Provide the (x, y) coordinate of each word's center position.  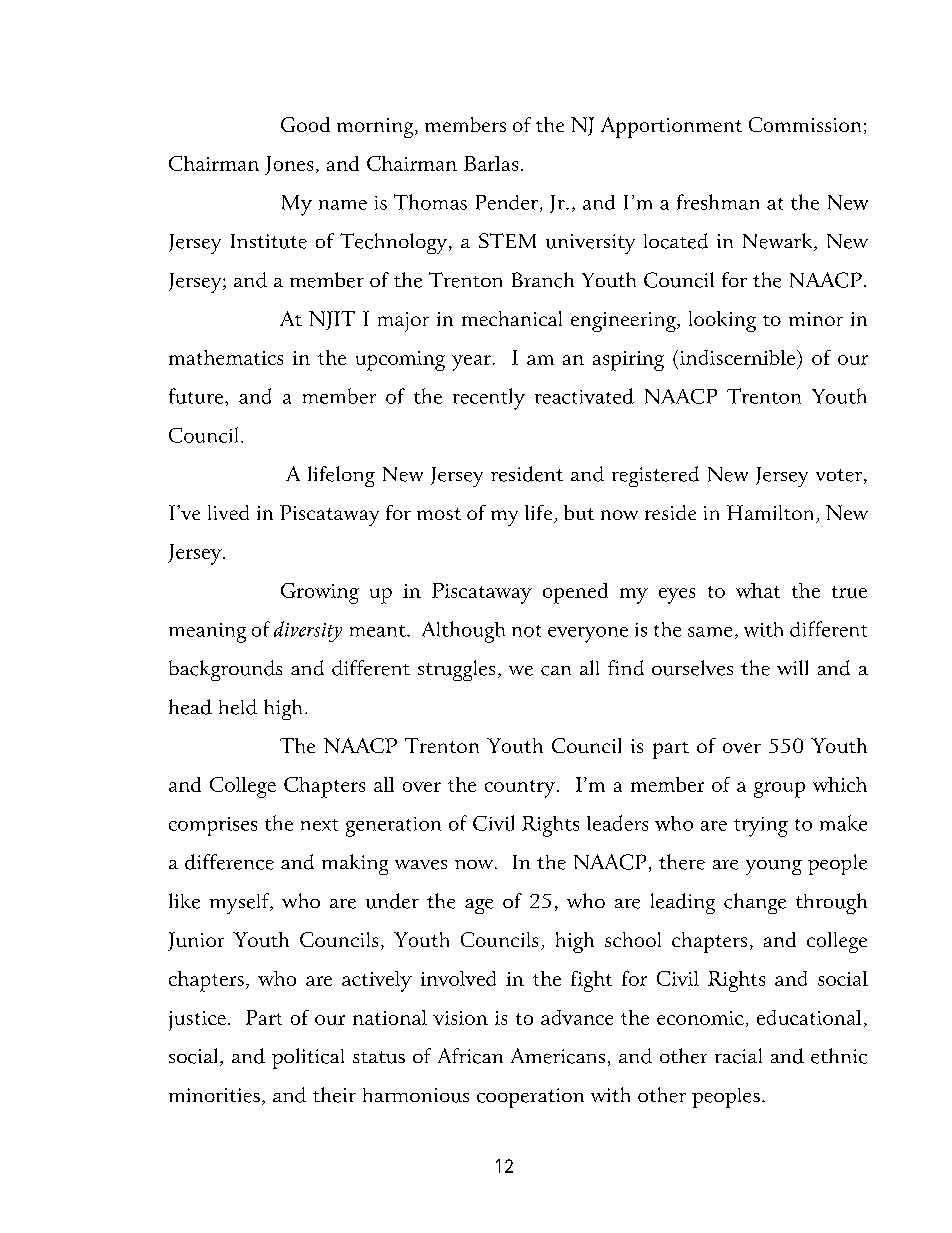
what (758, 590)
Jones (289, 165)
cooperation (530, 1098)
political (308, 1058)
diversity (308, 631)
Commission (805, 124)
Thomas (430, 202)
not (526, 631)
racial (738, 1056)
